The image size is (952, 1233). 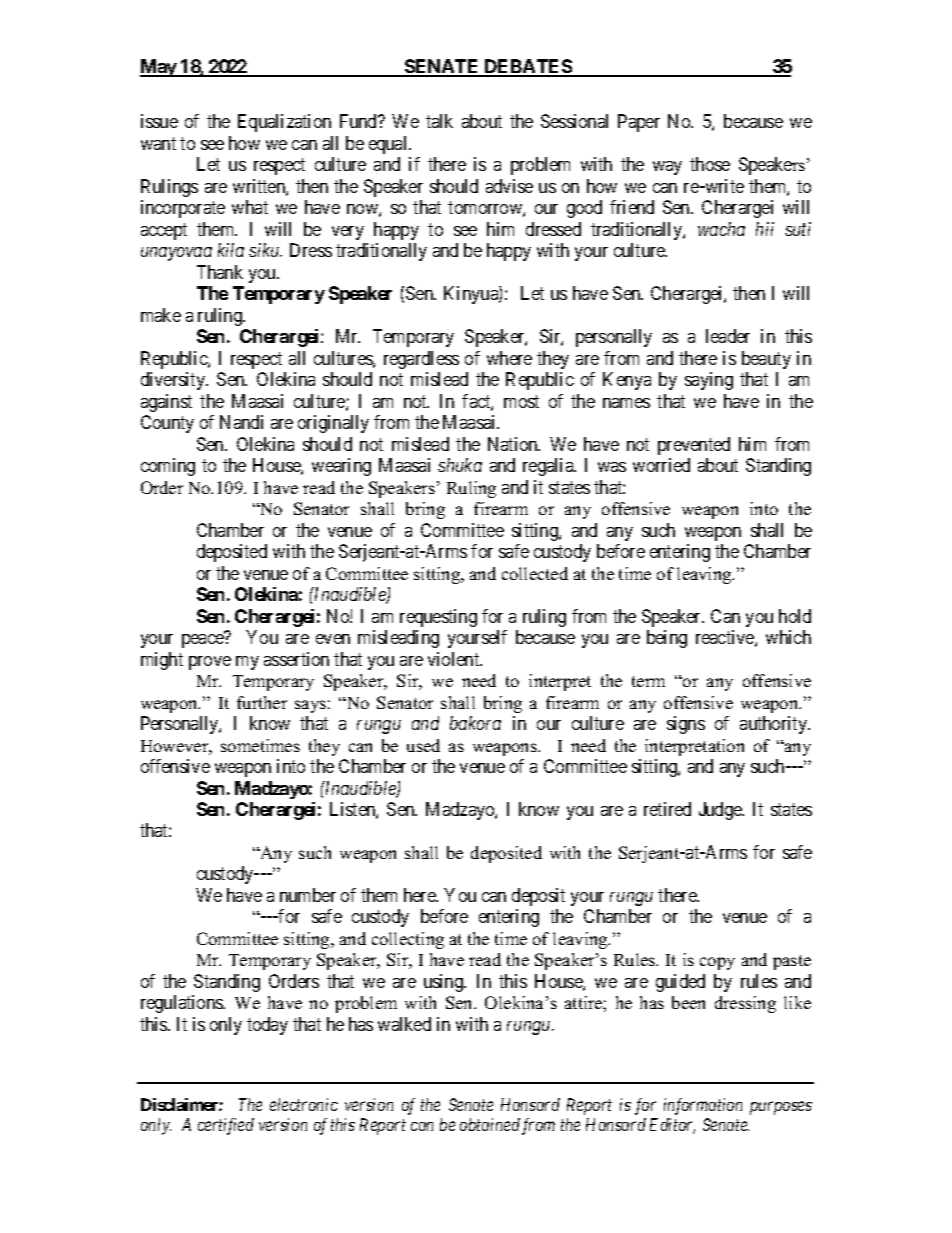 I want to click on issue, so click(x=159, y=121).
